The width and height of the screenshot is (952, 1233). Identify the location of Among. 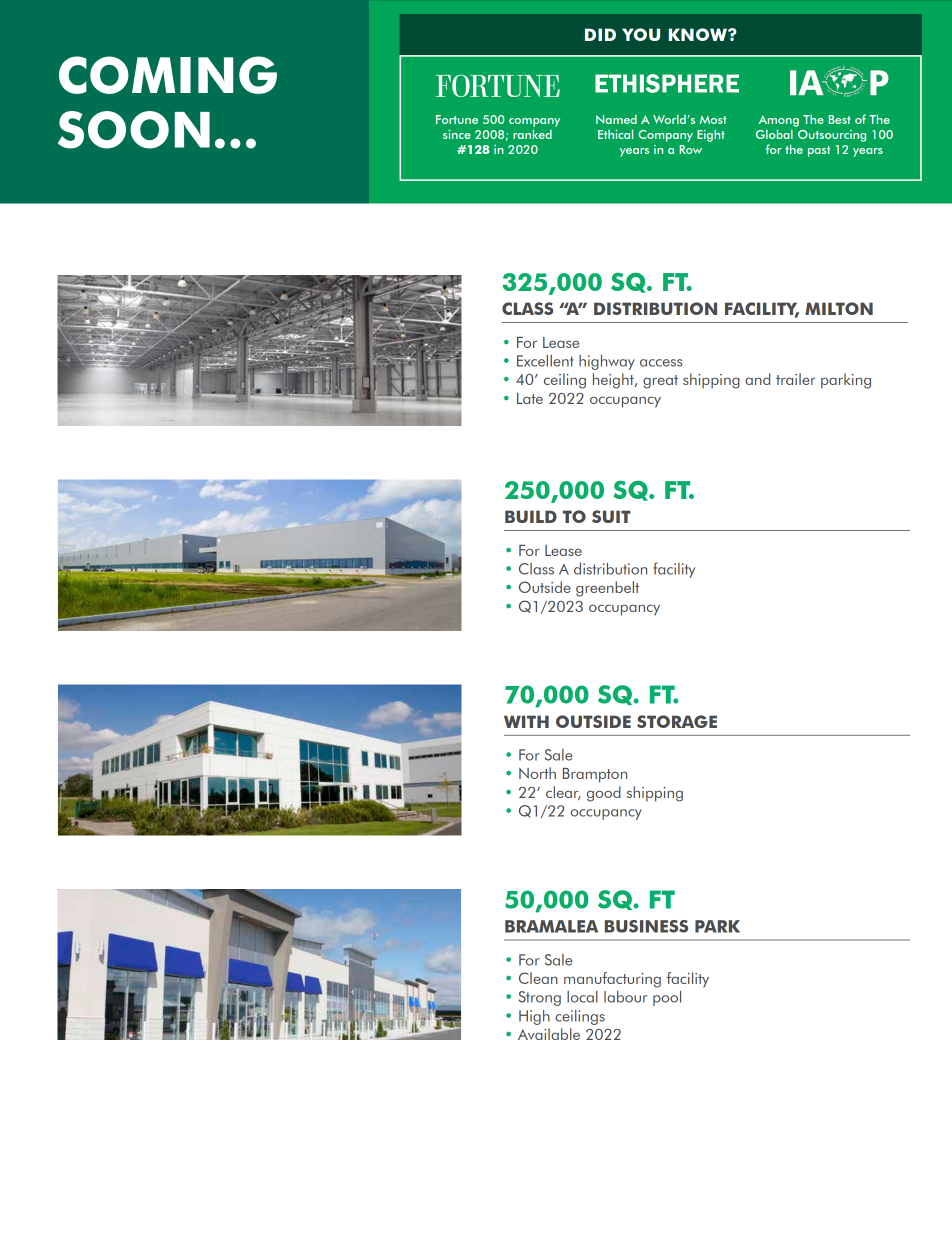
(779, 121).
